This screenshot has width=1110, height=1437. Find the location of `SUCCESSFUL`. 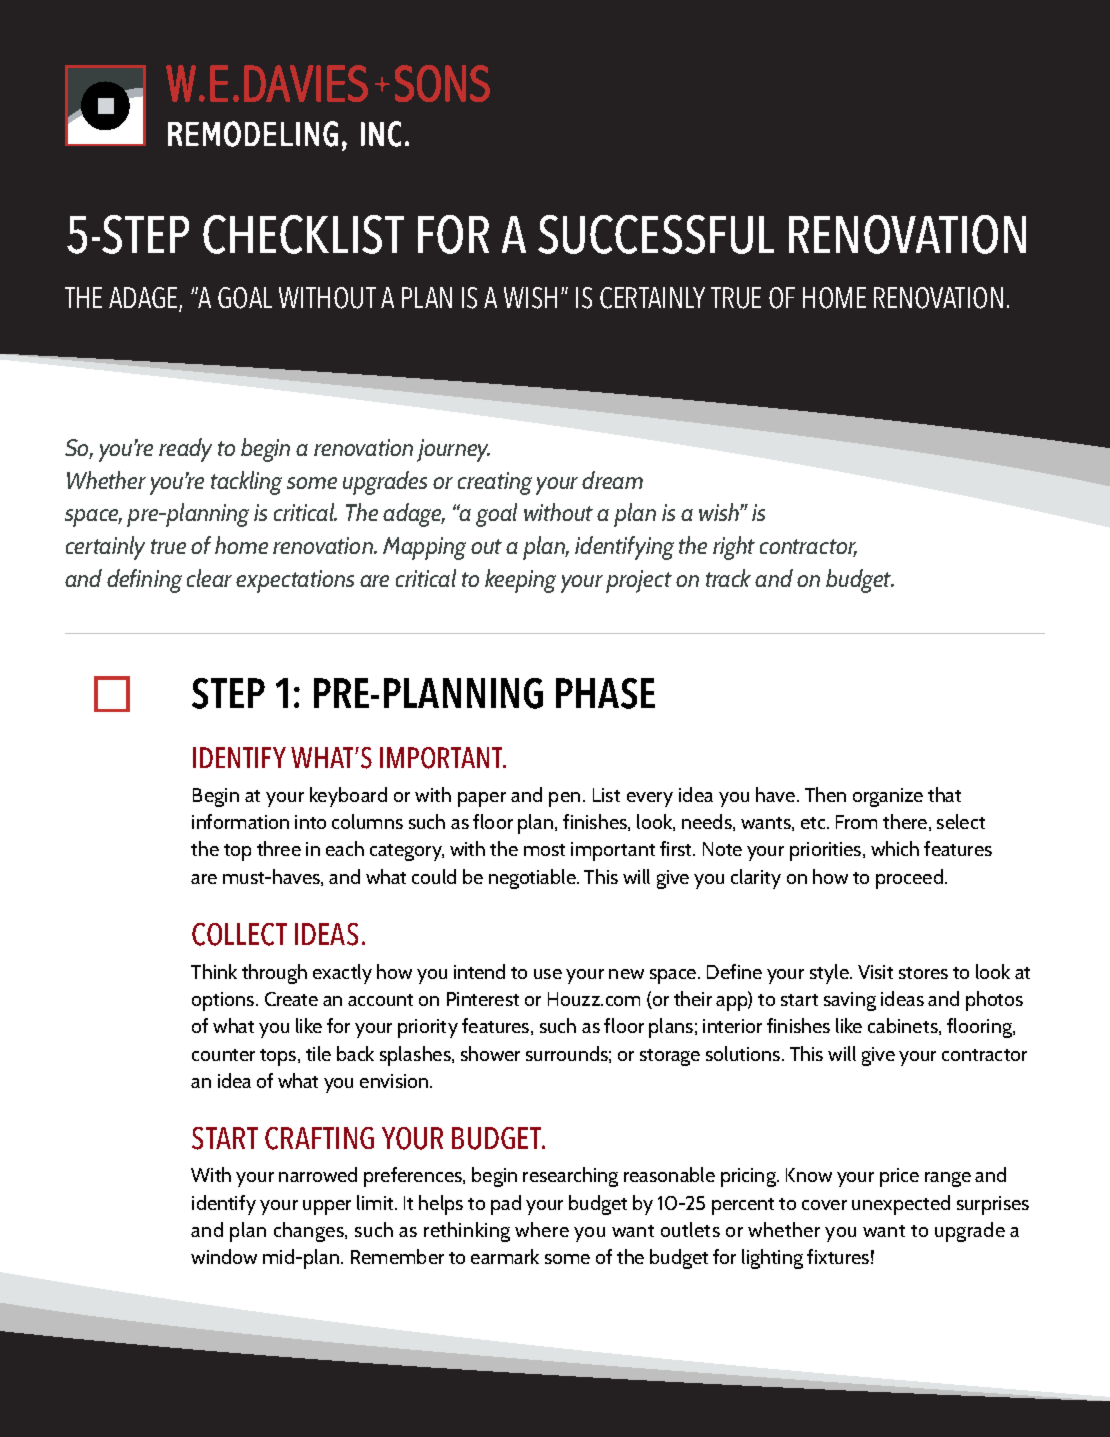

SUCCESSFUL is located at coordinates (656, 234).
